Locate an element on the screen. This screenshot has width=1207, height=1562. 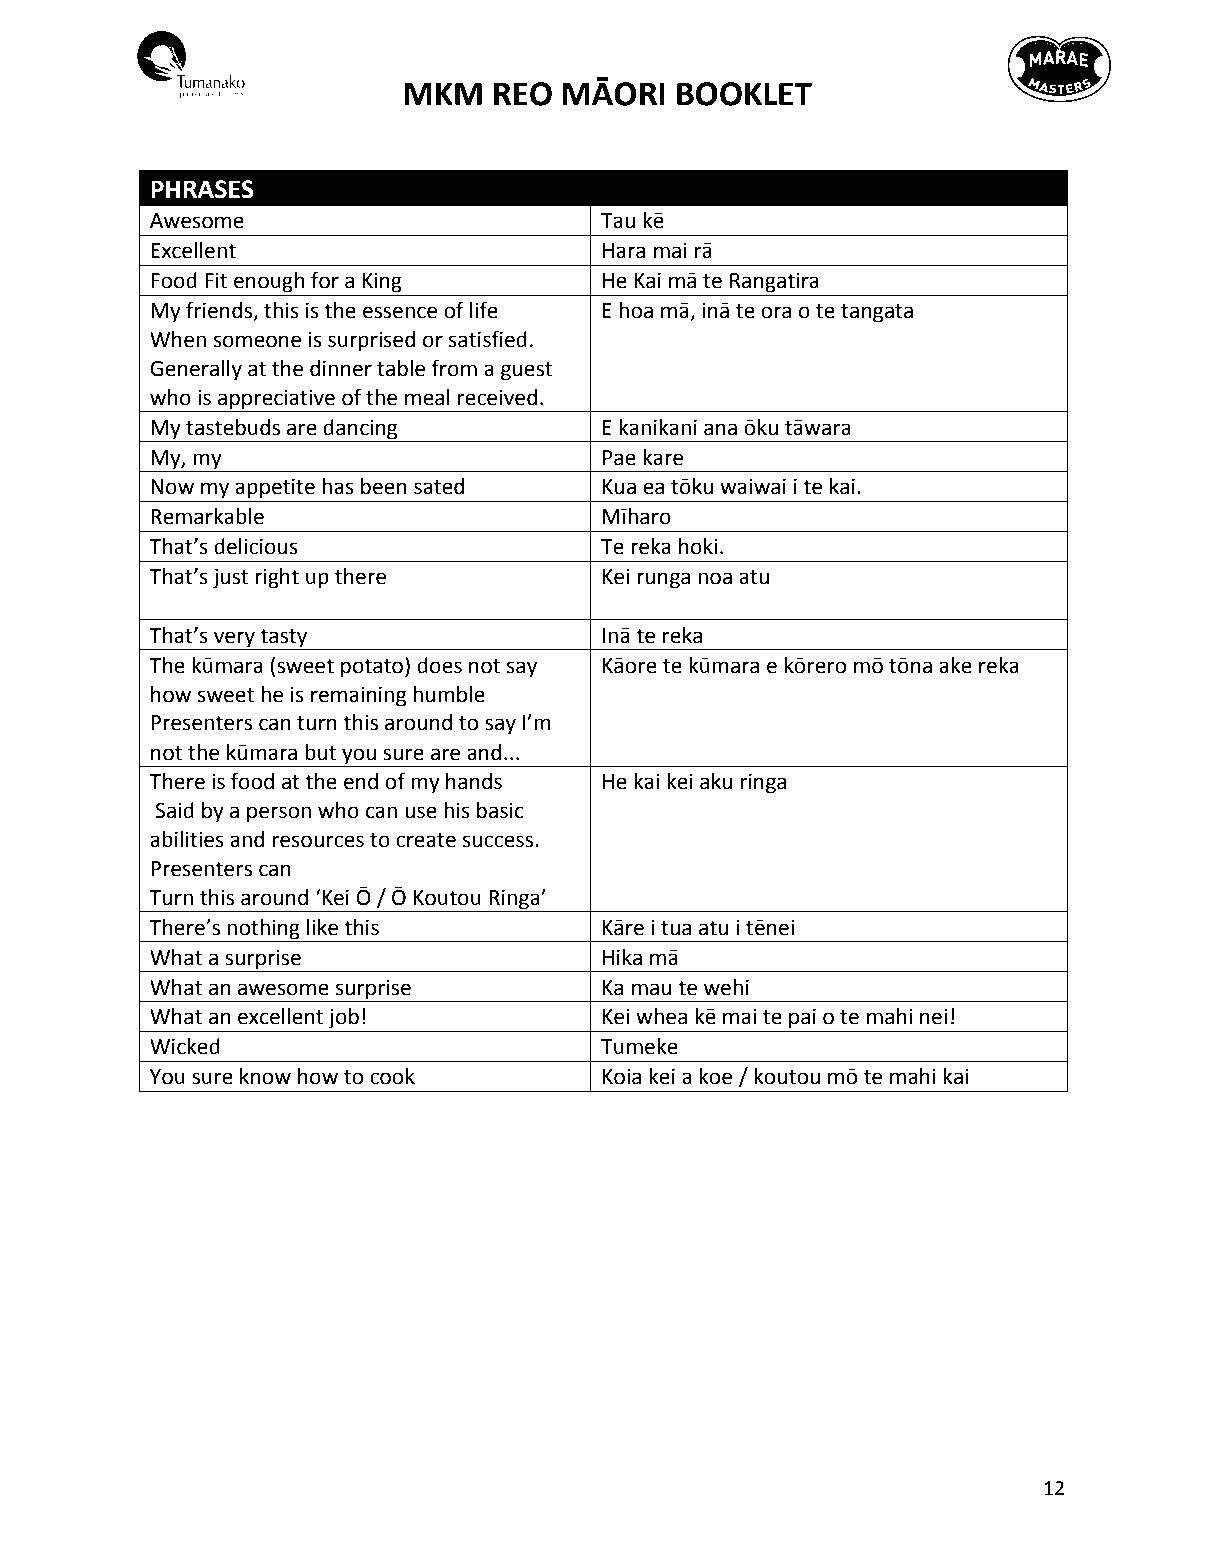
noa is located at coordinates (715, 578).
